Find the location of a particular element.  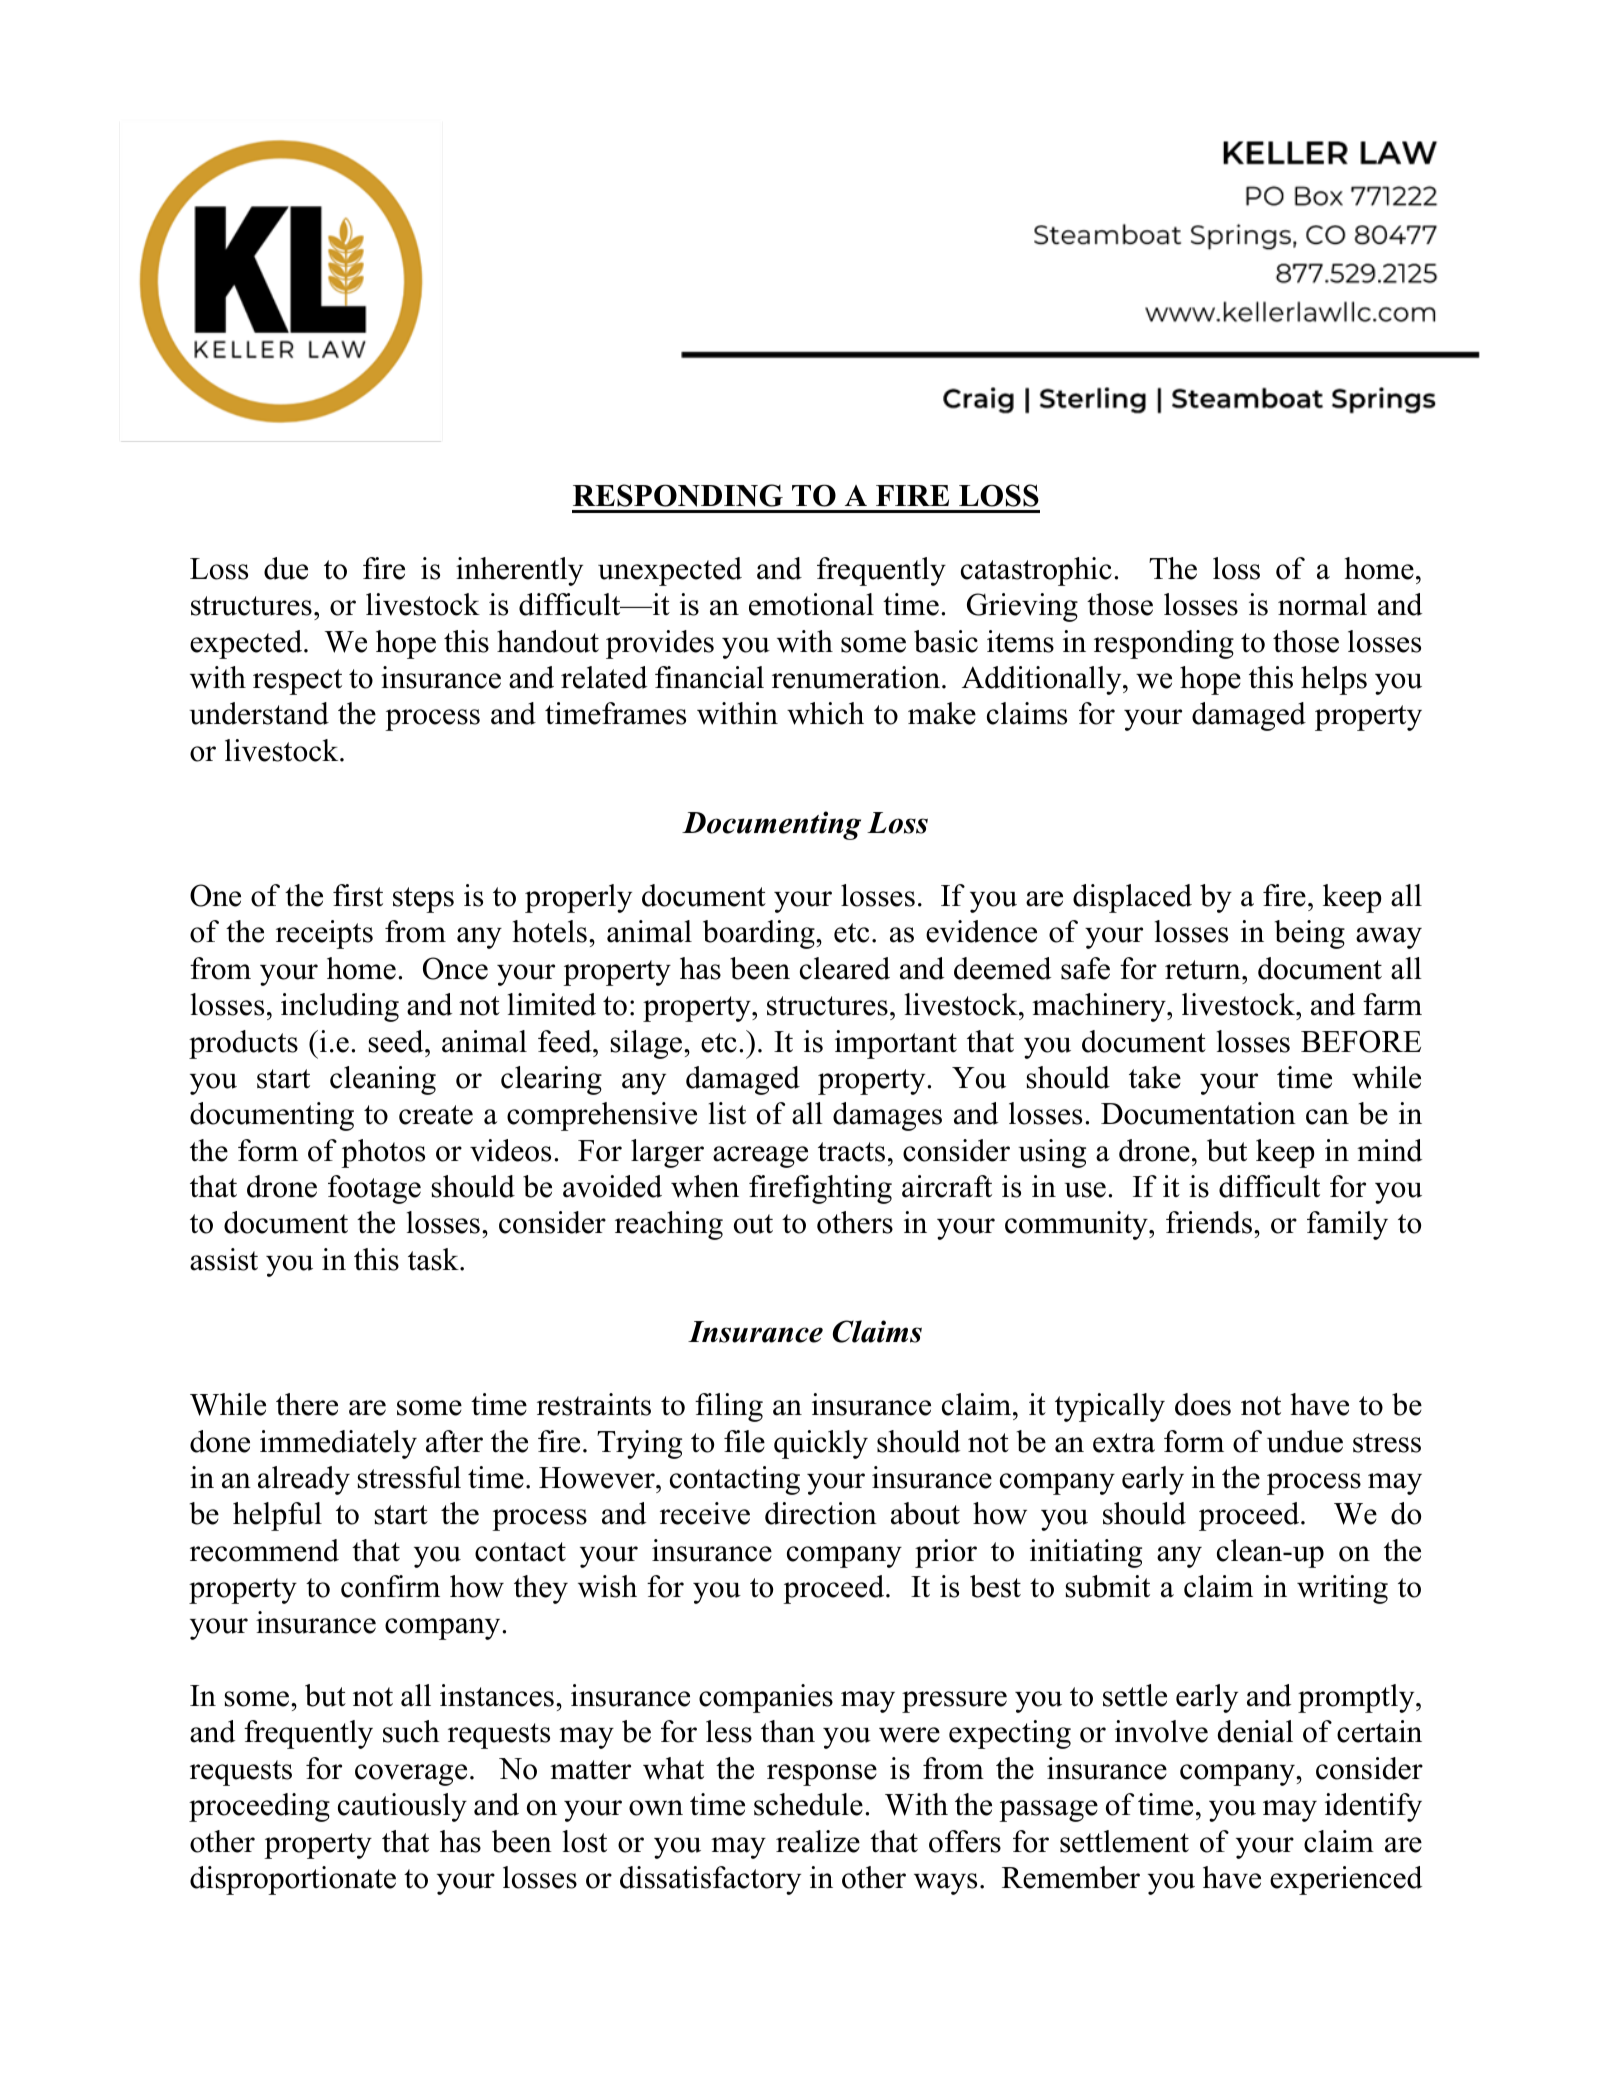

emotional is located at coordinates (811, 604).
